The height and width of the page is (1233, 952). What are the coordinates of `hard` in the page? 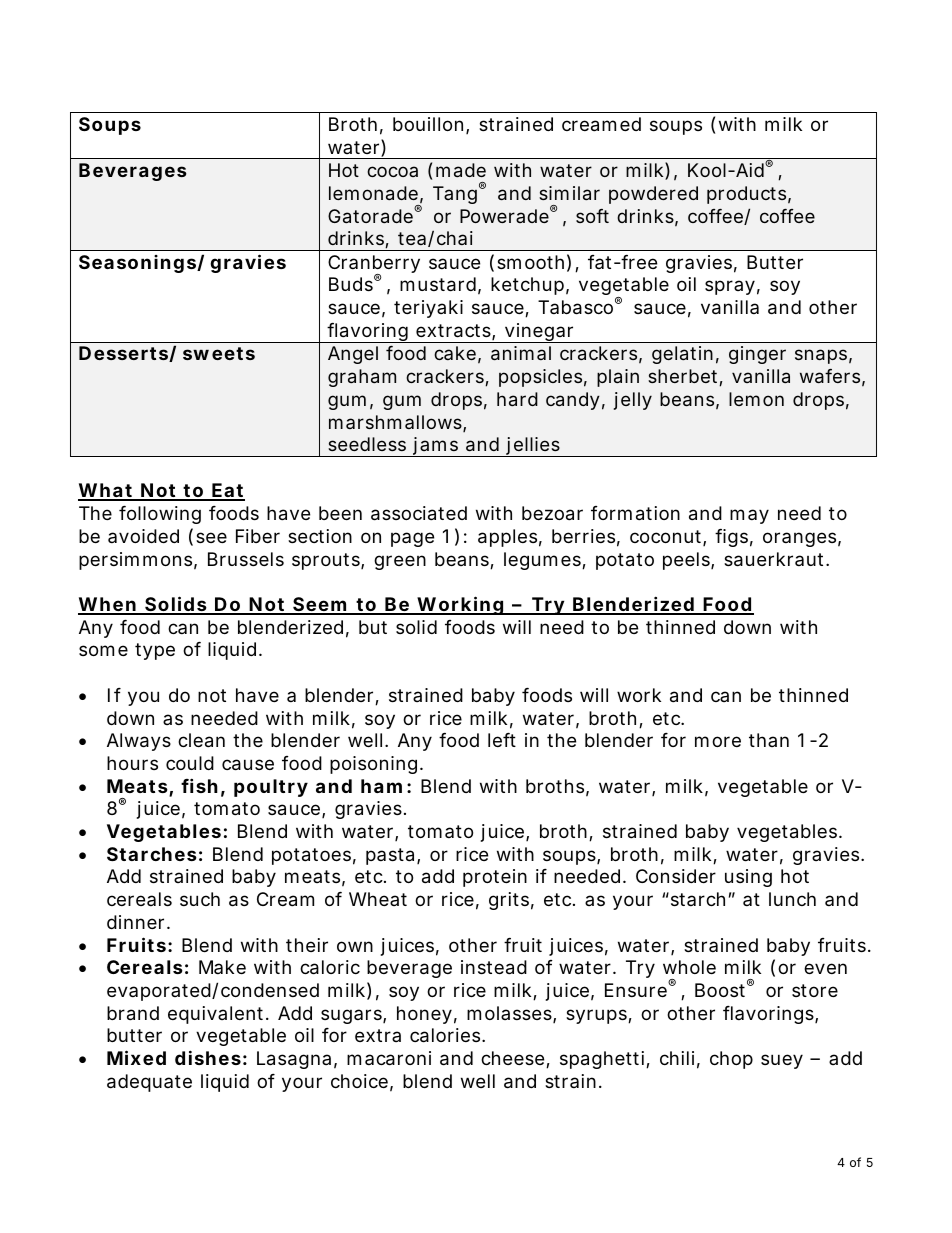 It's located at (517, 399).
